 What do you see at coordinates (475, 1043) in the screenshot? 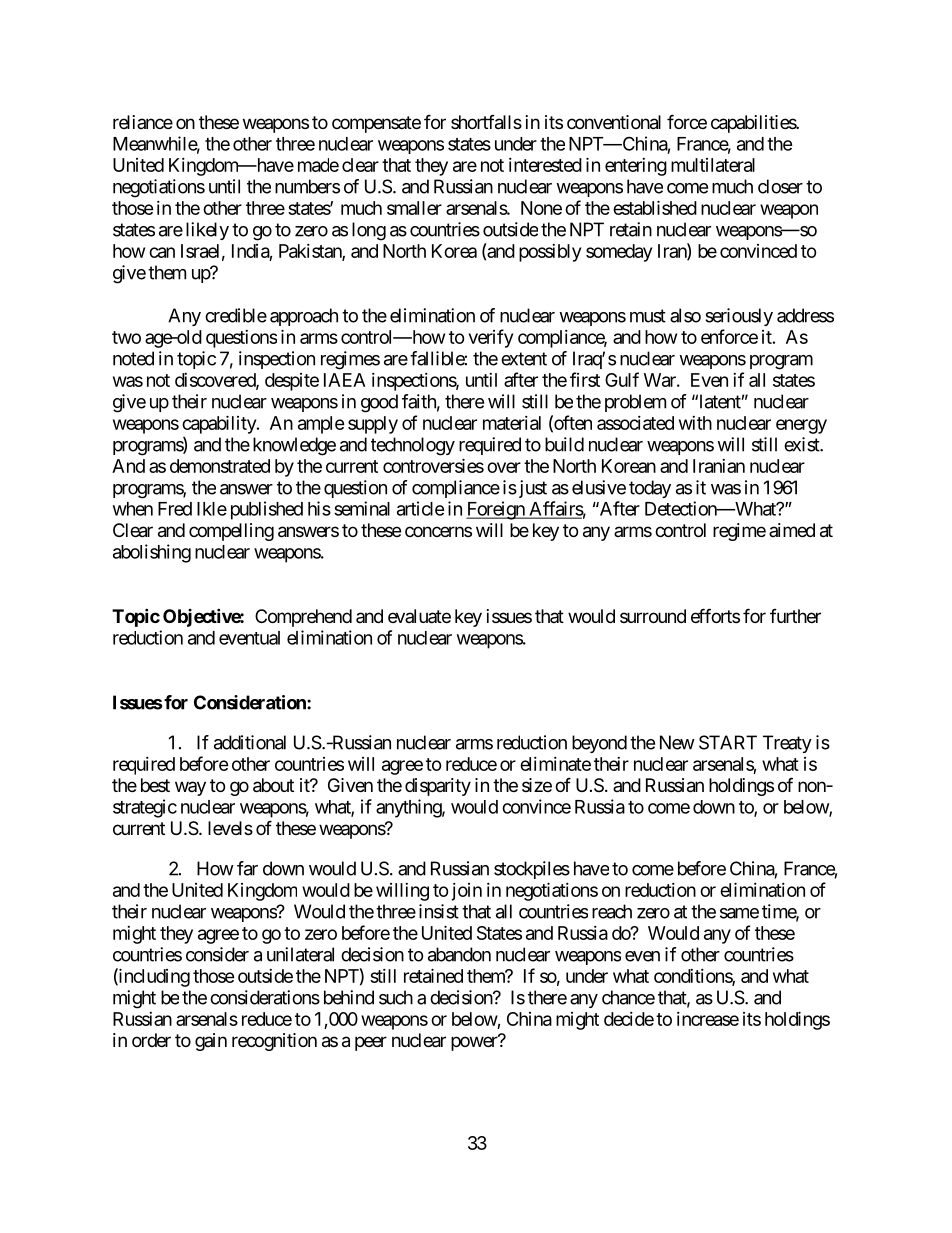
I see `power` at bounding box center [475, 1043].
